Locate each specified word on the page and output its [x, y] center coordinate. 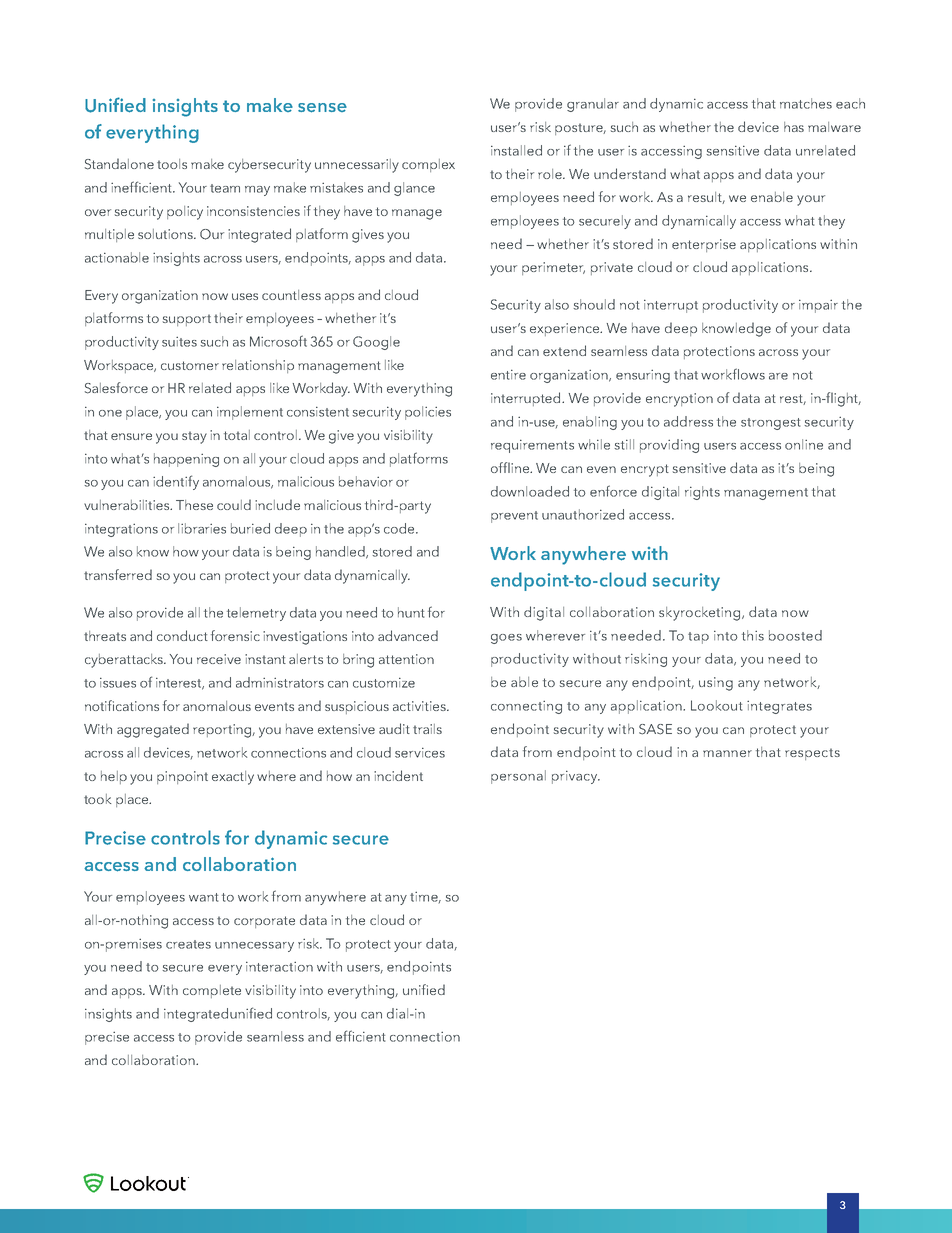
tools [172, 164]
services [420, 752]
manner [727, 753]
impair [818, 306]
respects [812, 754]
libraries [202, 528]
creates [188, 944]
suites [179, 341]
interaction [279, 966]
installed [516, 150]
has [794, 127]
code [400, 528]
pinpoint [182, 777]
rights [702, 493]
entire [508, 374]
